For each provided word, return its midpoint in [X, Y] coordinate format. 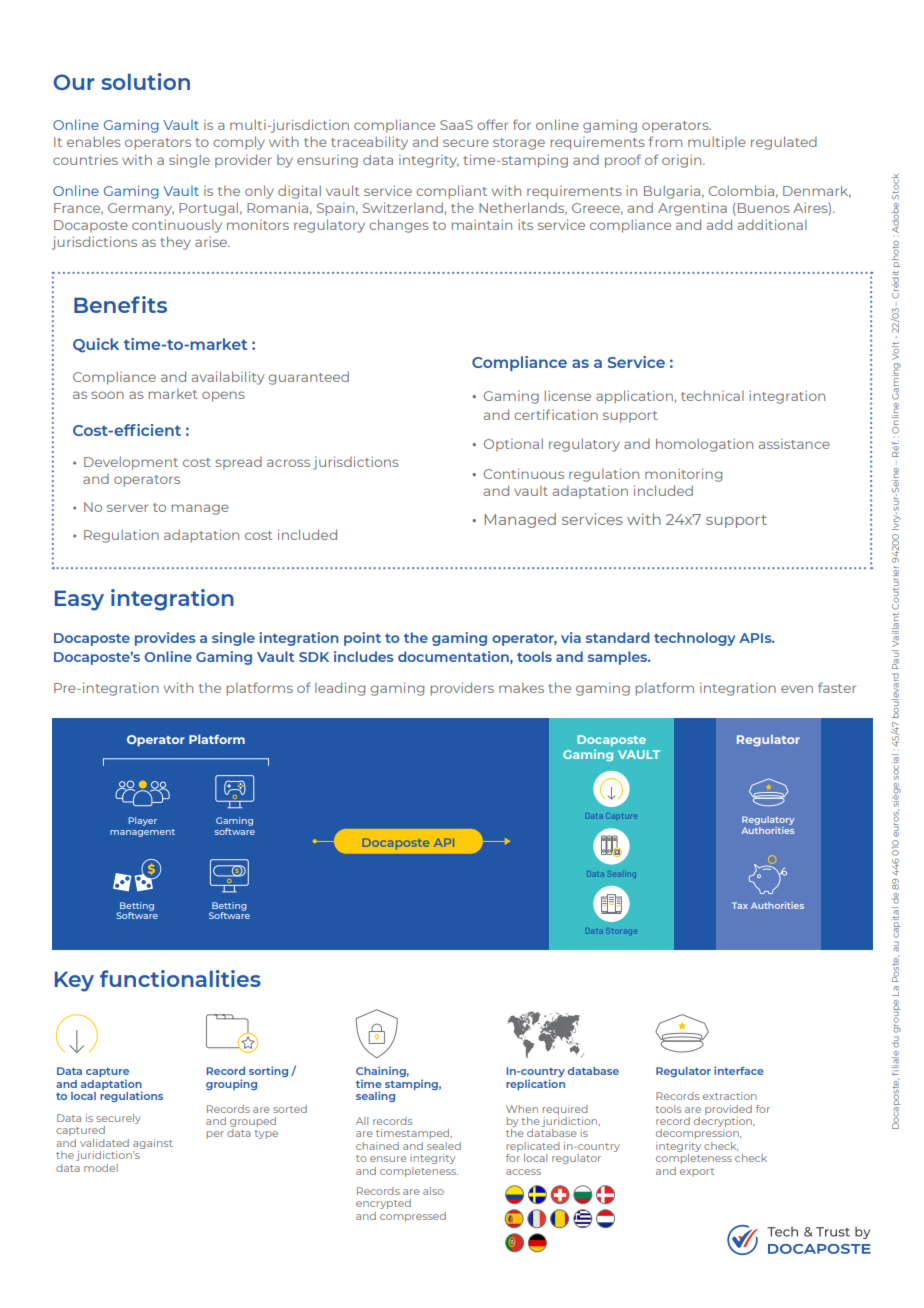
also [433, 1191]
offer [492, 124]
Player [143, 821]
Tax [740, 905]
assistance [794, 444]
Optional [513, 445]
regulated [784, 143]
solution [145, 81]
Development [131, 463]
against [153, 1144]
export [697, 1172]
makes [521, 688]
